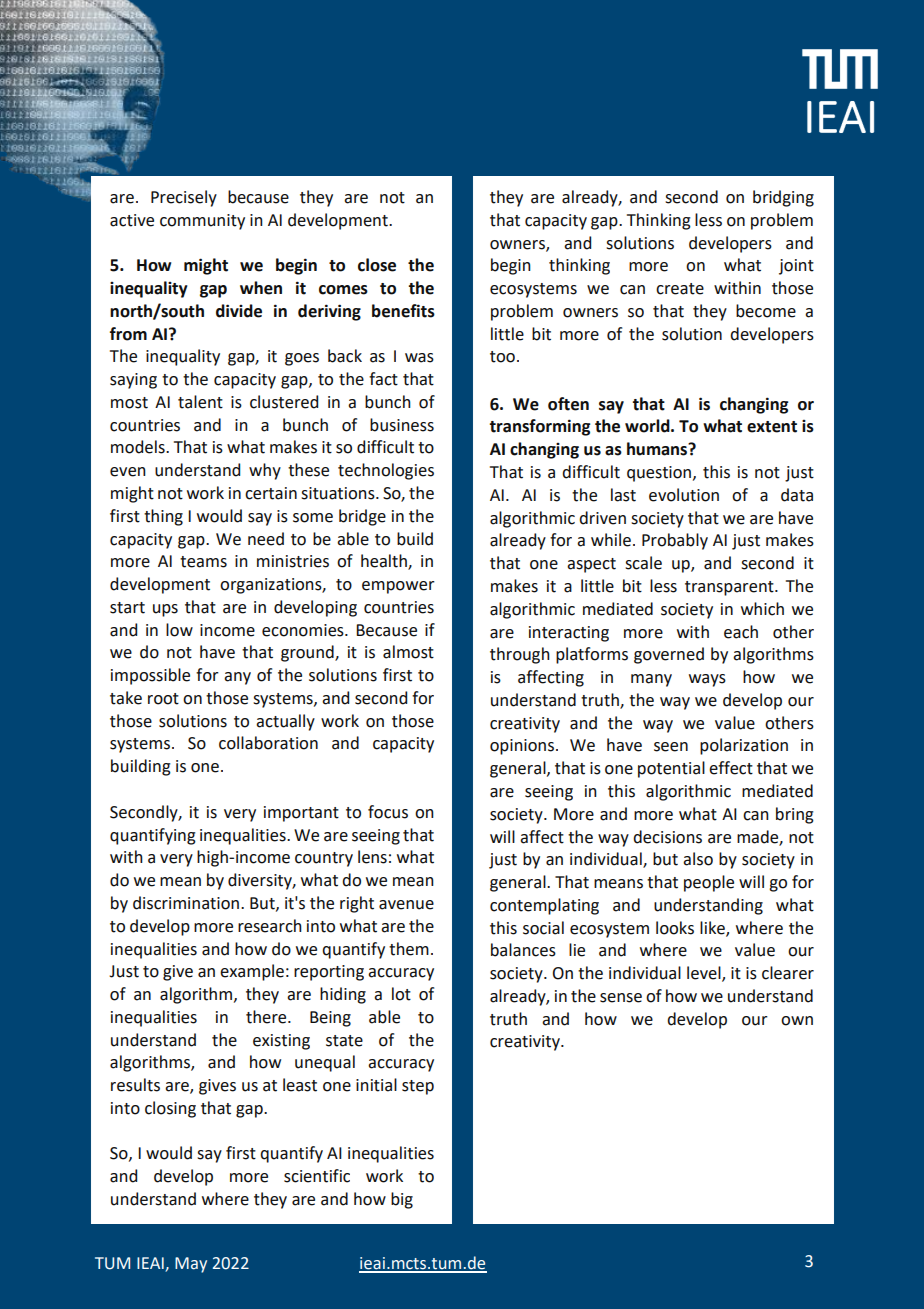 The image size is (924, 1309). Describe the element at coordinates (398, 587) in the document. I see `empower` at that location.
